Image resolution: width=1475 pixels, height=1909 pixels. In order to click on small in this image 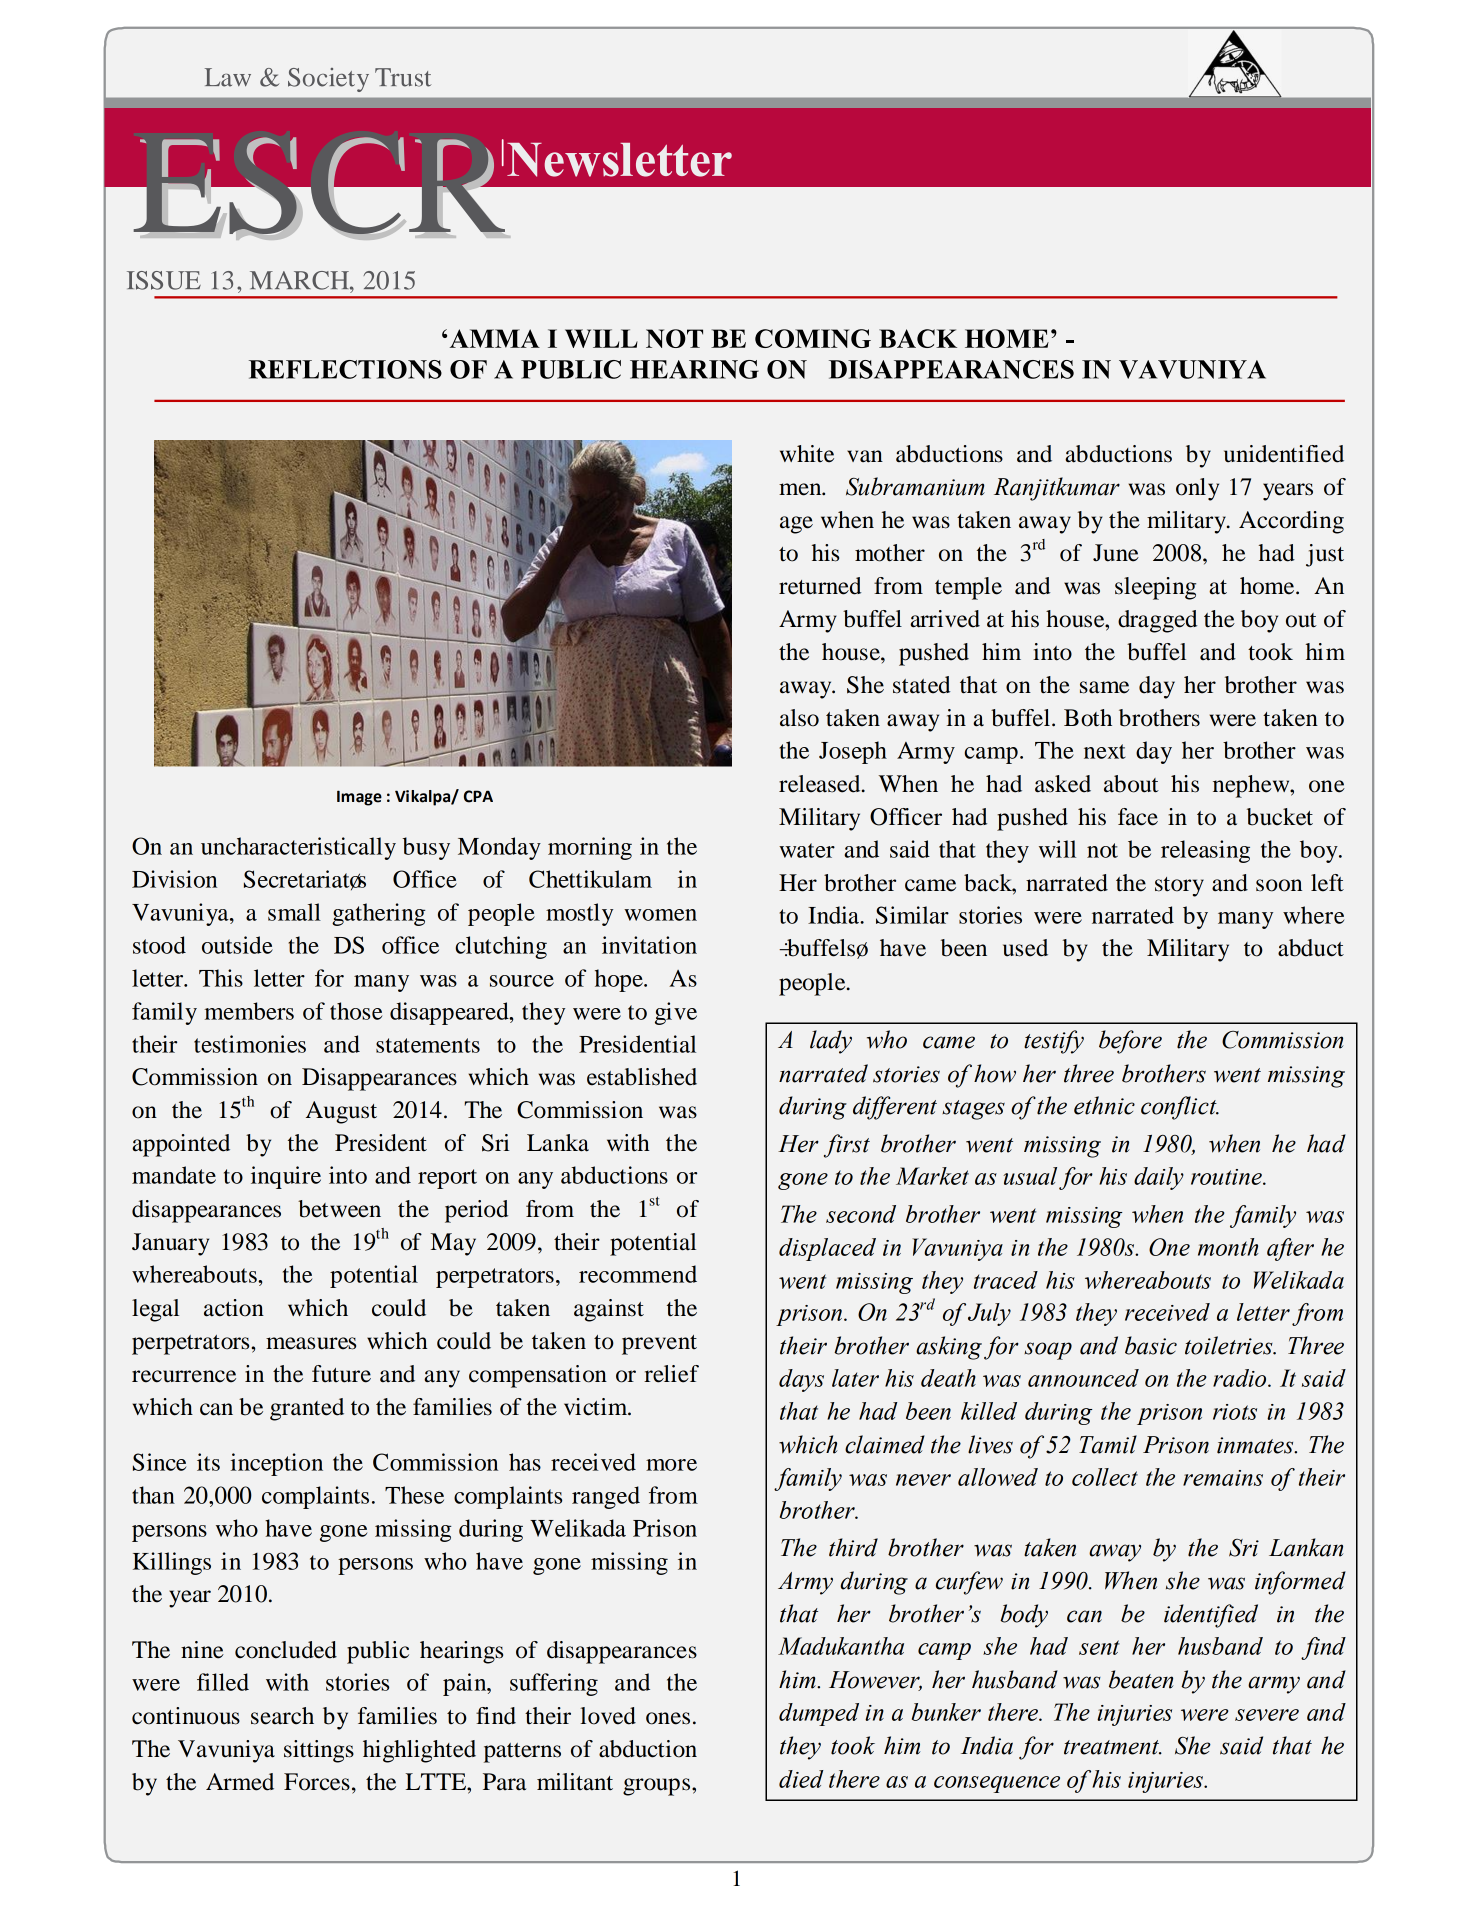, I will do `click(294, 912)`.
